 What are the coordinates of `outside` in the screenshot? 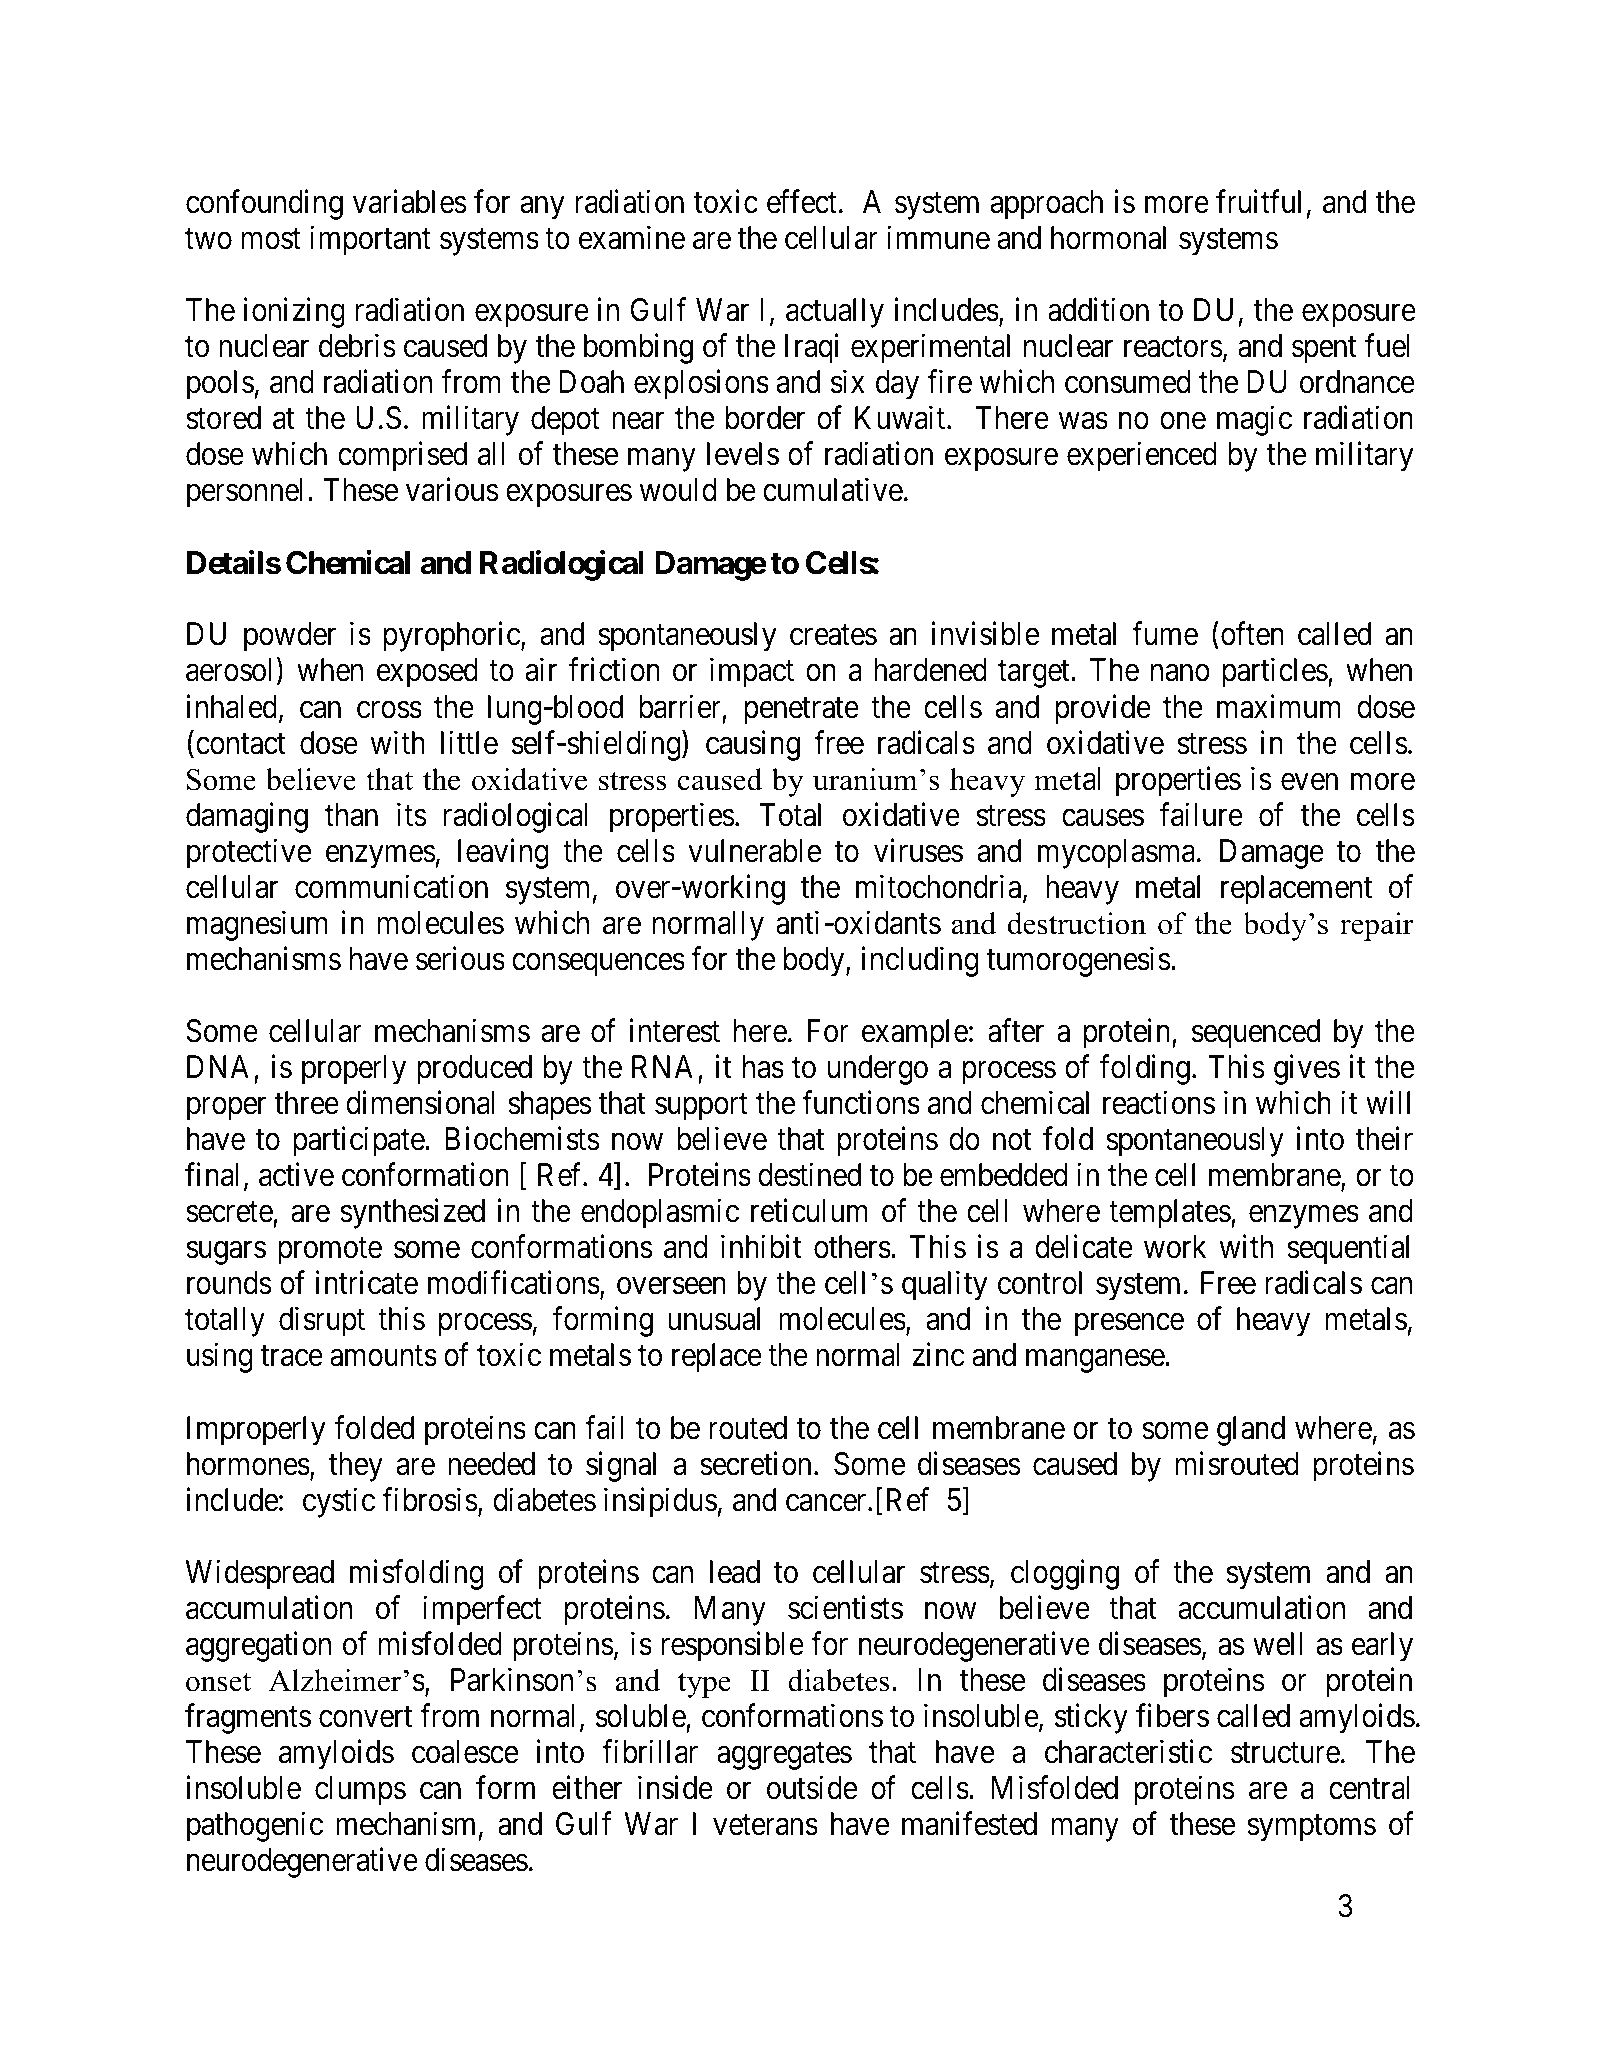 It's located at (812, 1788).
